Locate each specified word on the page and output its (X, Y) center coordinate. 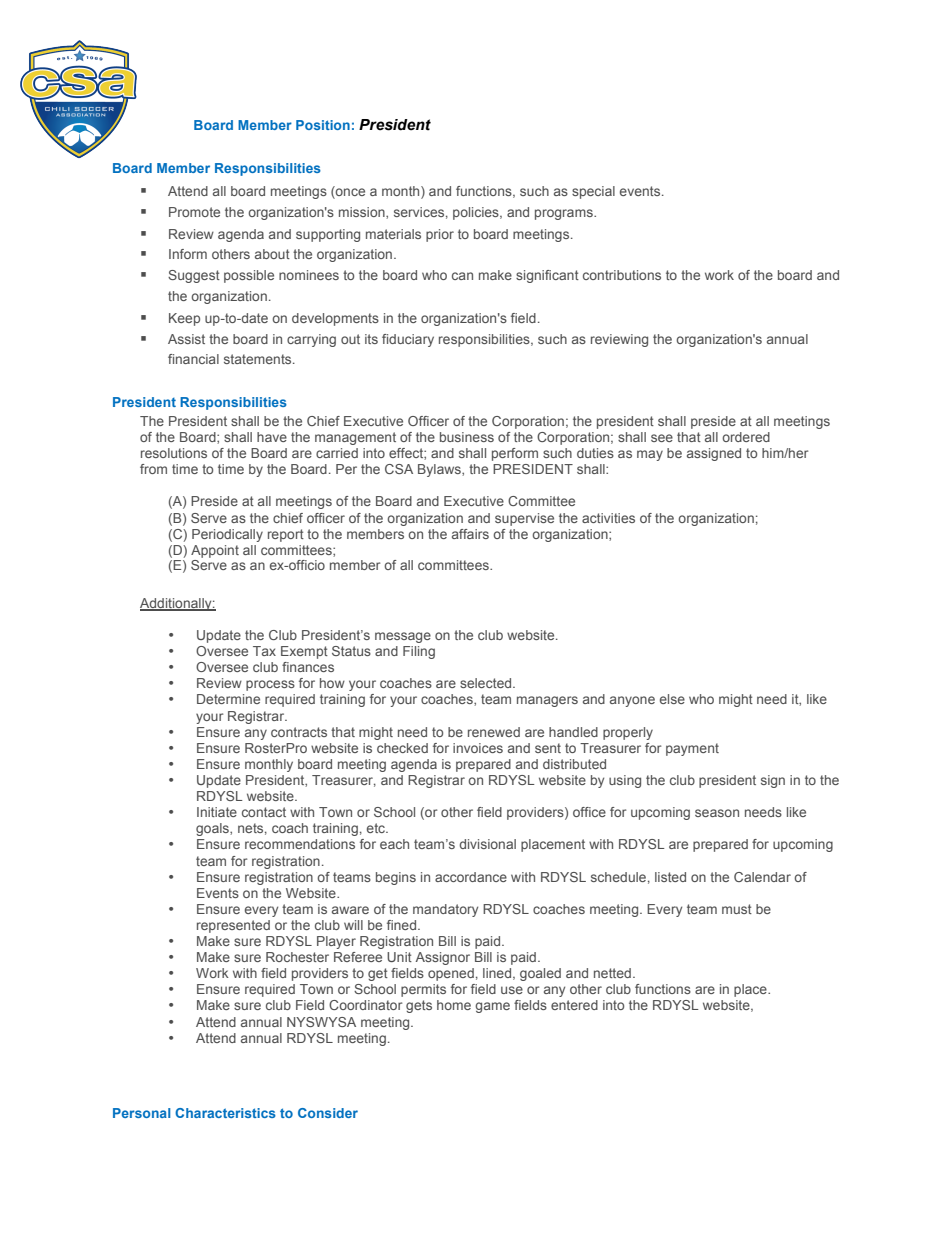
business (467, 437)
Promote (194, 212)
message (403, 637)
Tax (264, 651)
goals (213, 829)
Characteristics (225, 1113)
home (454, 1005)
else (672, 699)
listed (670, 877)
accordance (471, 877)
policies (477, 213)
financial (193, 359)
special (593, 192)
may (650, 455)
